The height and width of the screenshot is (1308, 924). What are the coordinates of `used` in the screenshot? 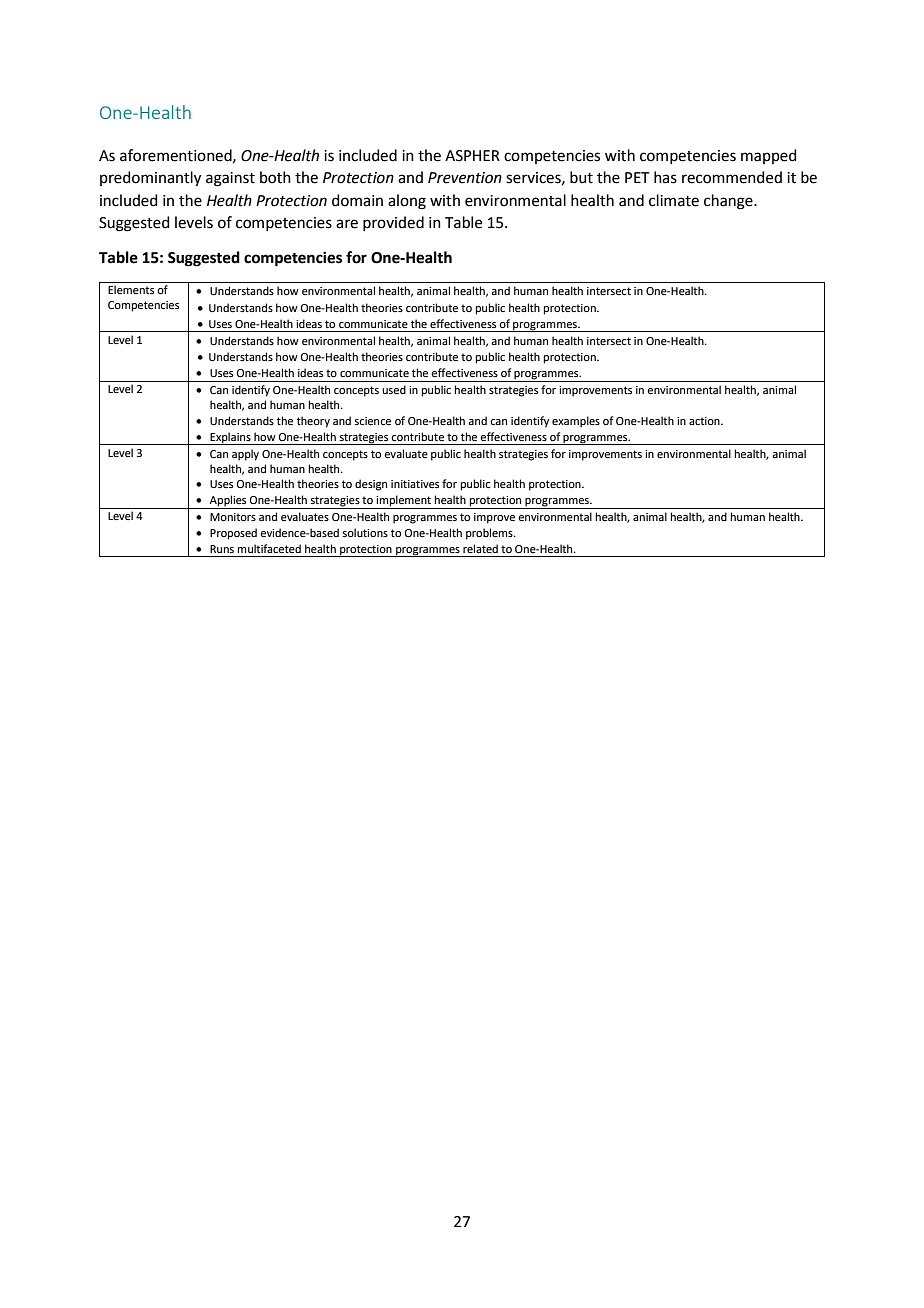 It's located at (394, 389).
